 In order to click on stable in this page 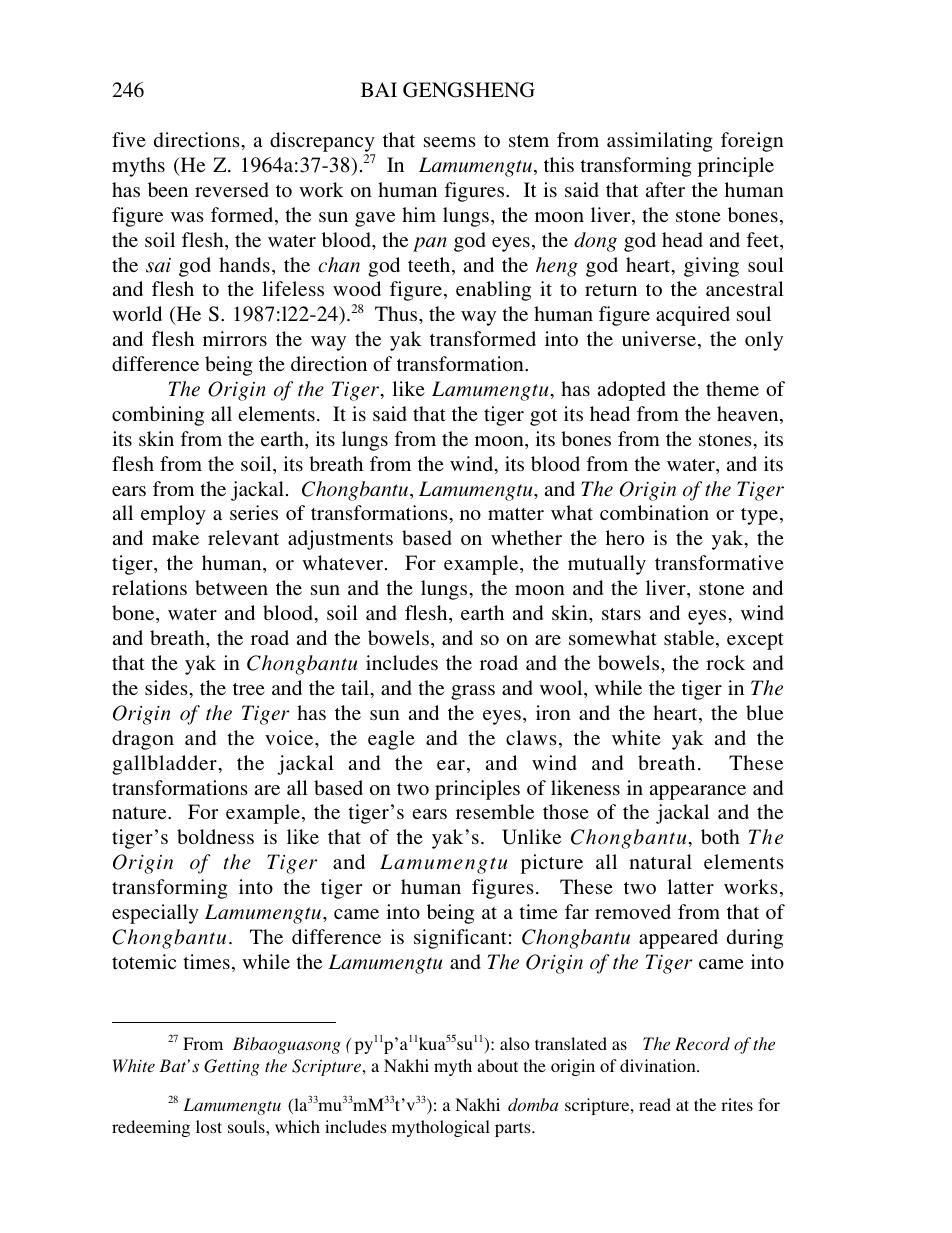, I will do `click(690, 639)`.
